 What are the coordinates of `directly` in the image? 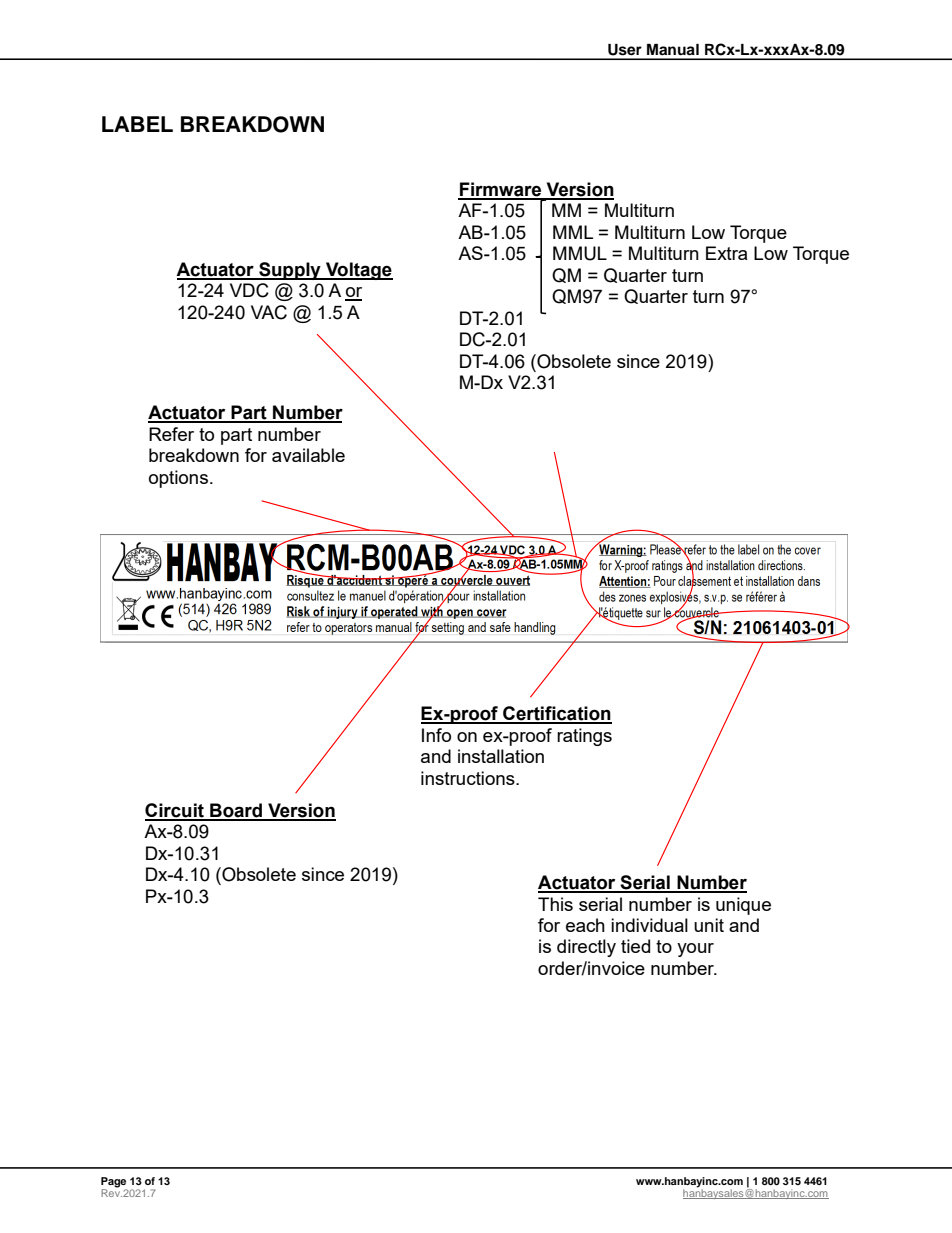 It's located at (586, 948).
